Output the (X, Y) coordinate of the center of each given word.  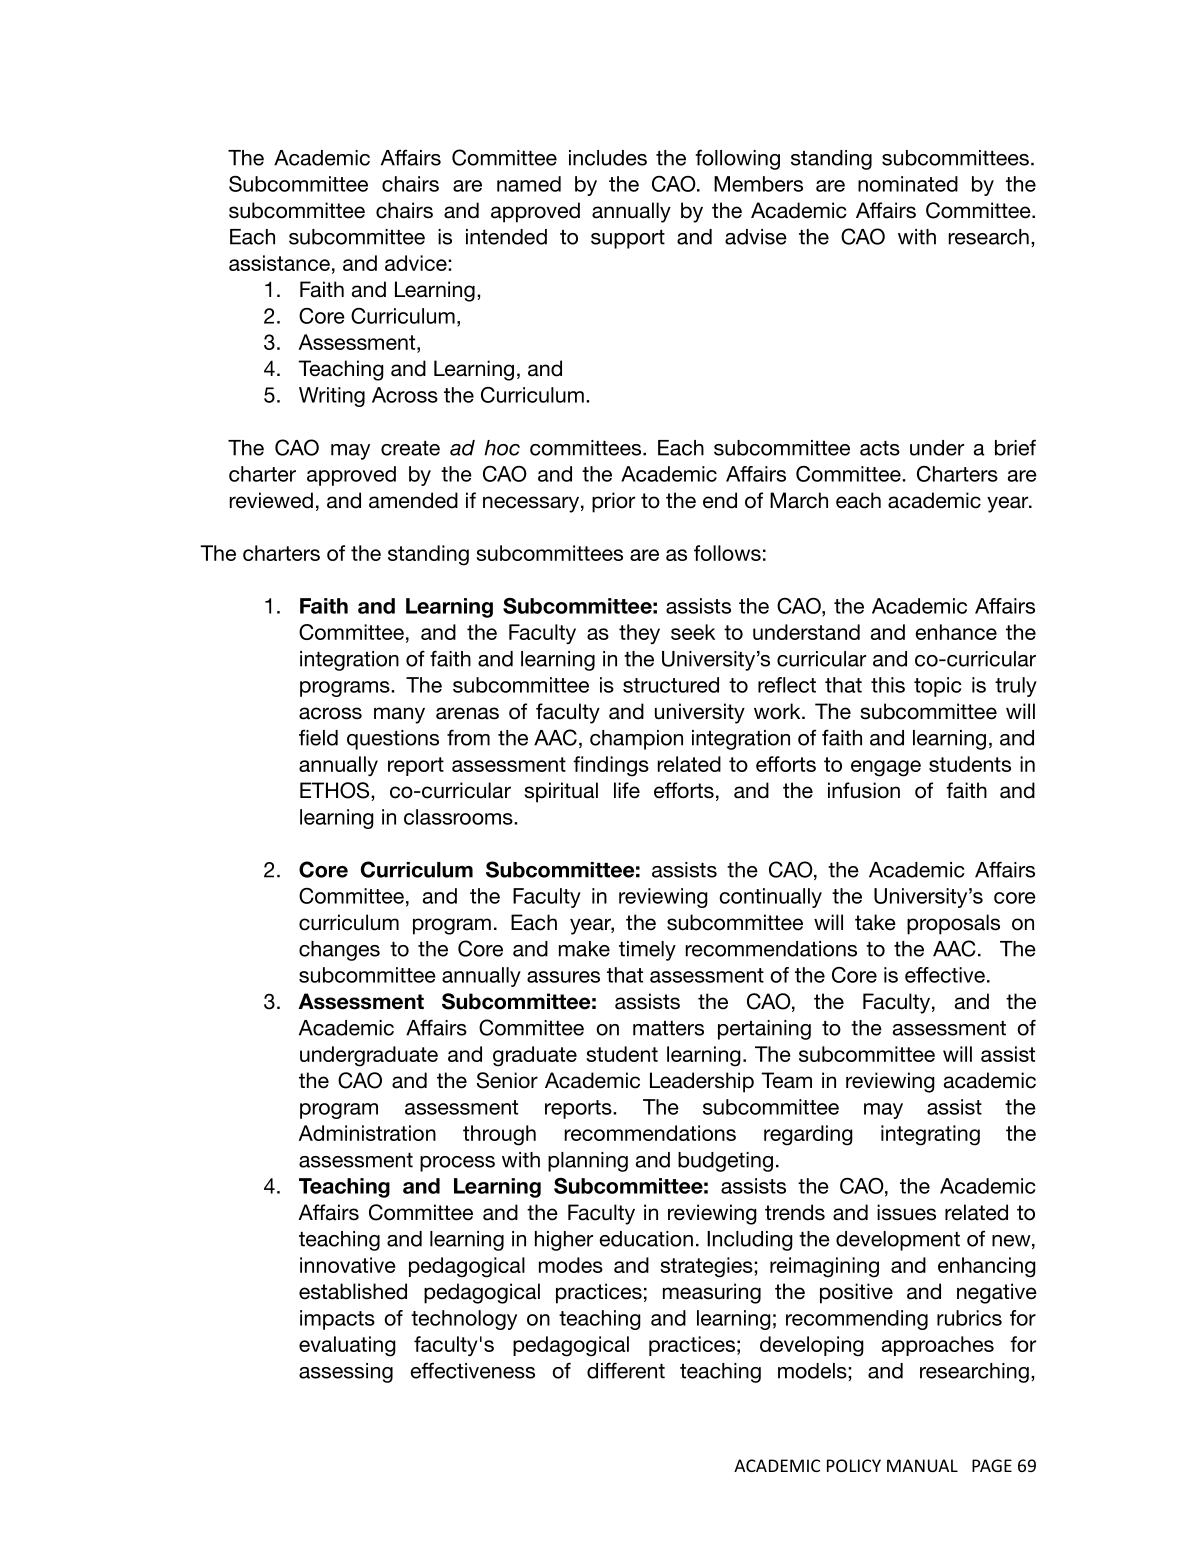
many (399, 715)
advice (417, 263)
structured (671, 685)
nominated (908, 184)
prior (613, 502)
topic (938, 687)
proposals (953, 924)
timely (647, 951)
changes (339, 951)
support (628, 239)
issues (906, 1212)
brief (1015, 447)
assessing (346, 1373)
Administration (367, 1133)
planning (588, 1162)
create (410, 448)
